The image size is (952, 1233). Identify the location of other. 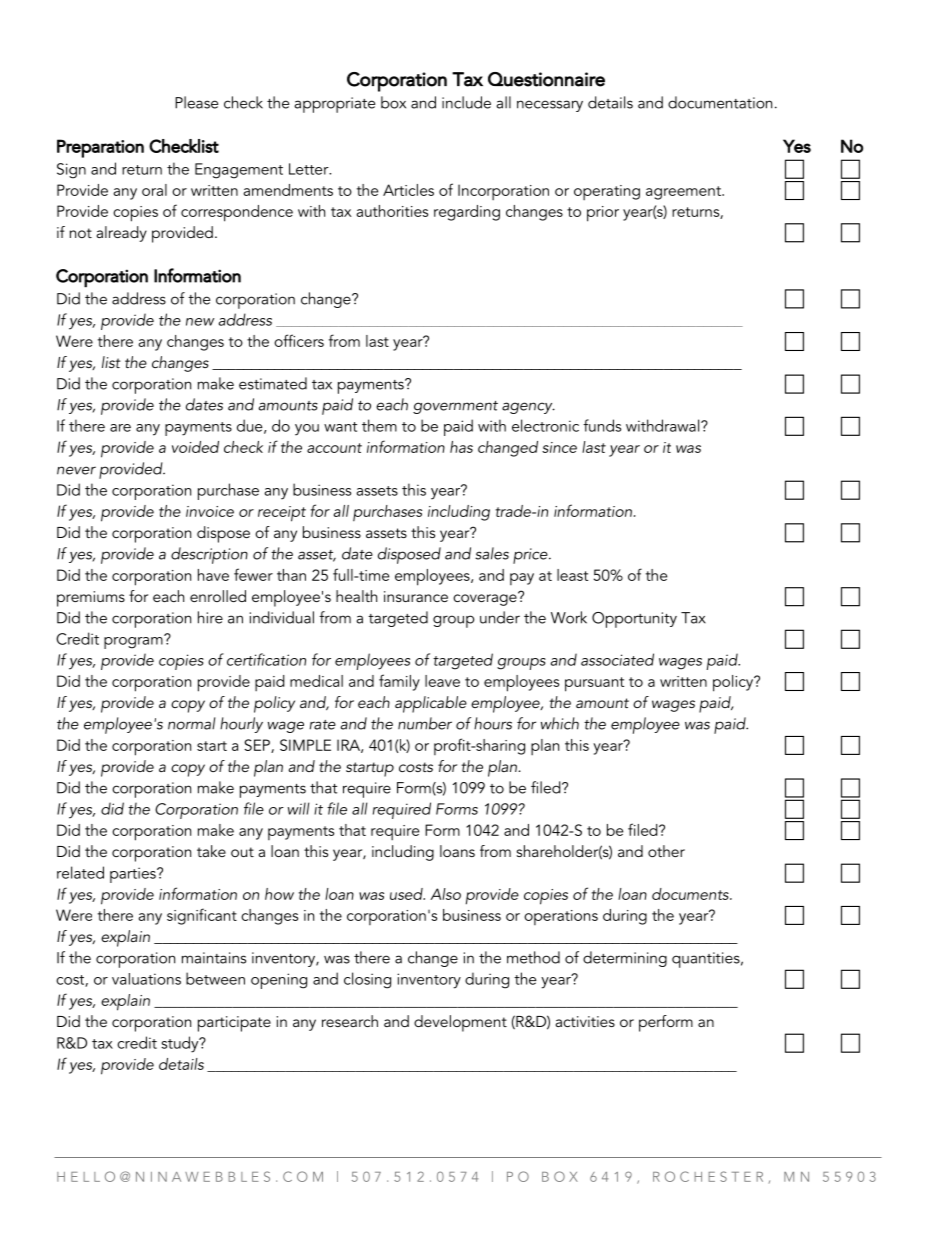
(666, 851).
